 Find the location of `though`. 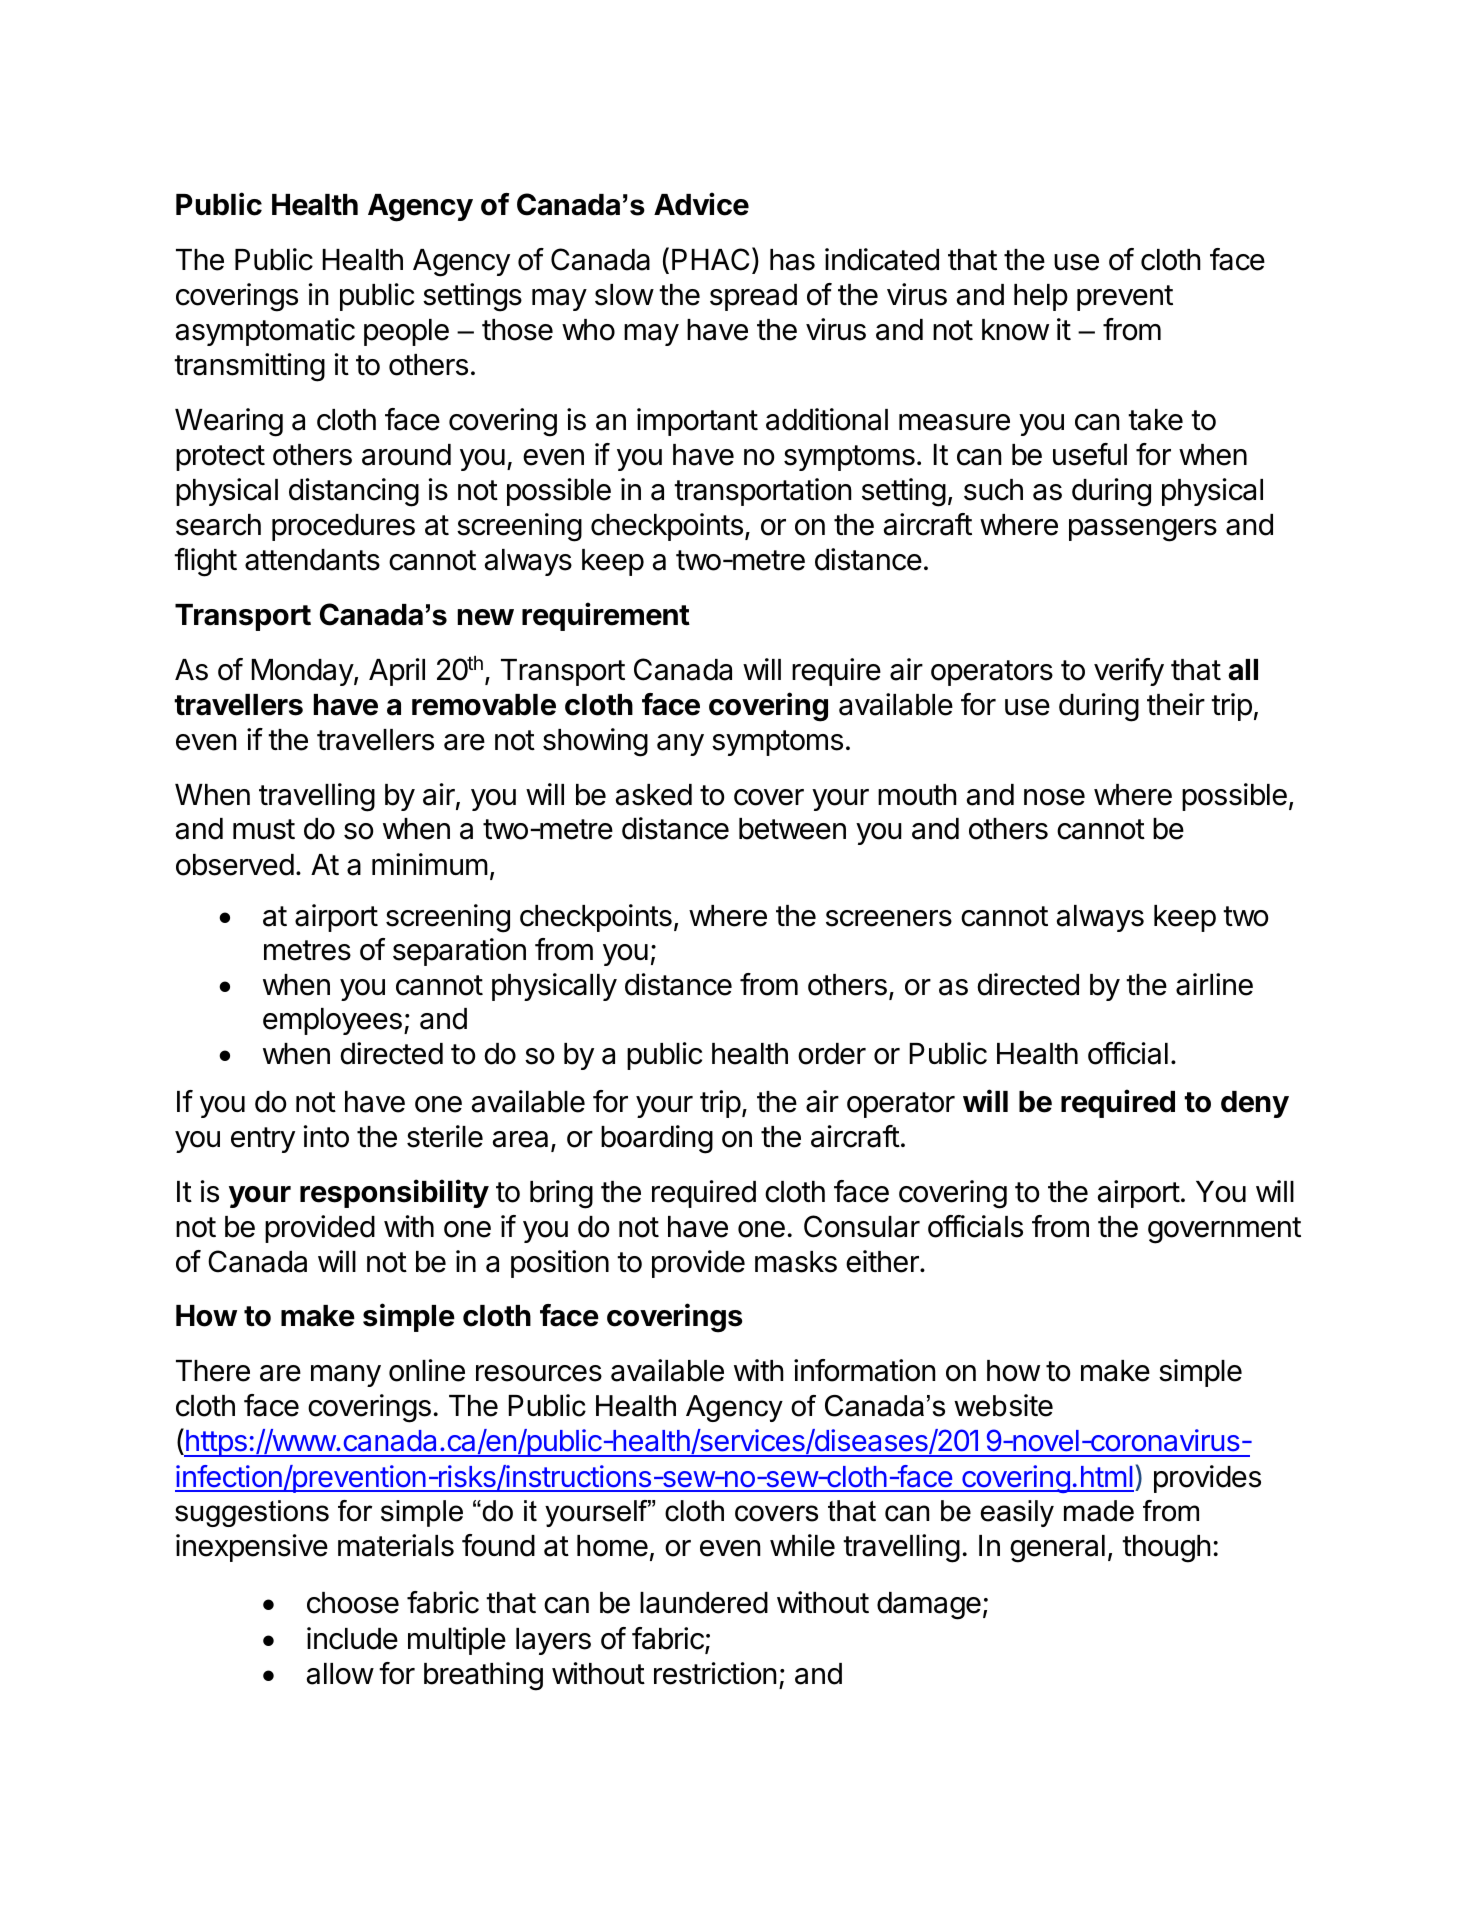

though is located at coordinates (1166, 1549).
